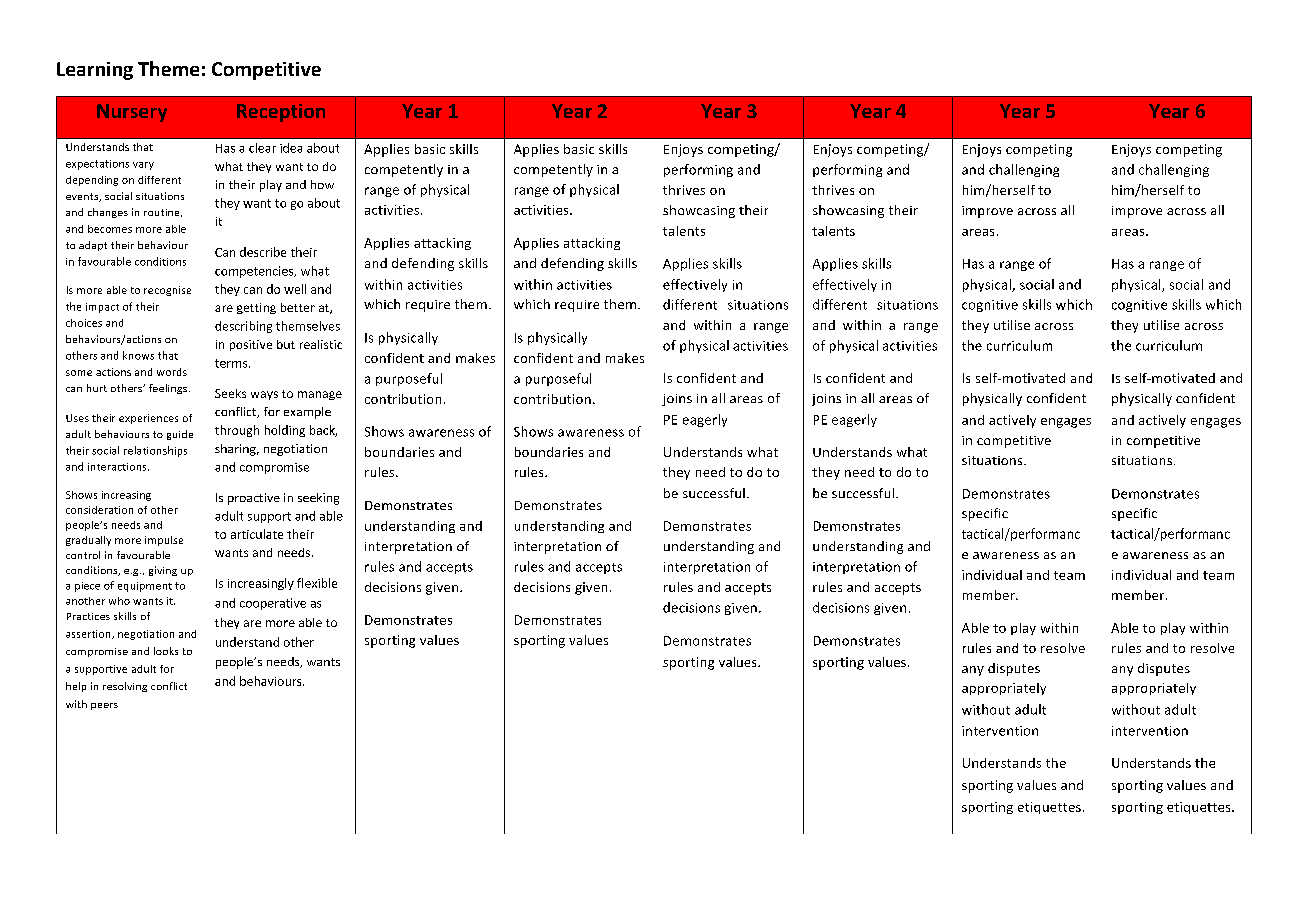  I want to click on hurt, so click(97, 388).
